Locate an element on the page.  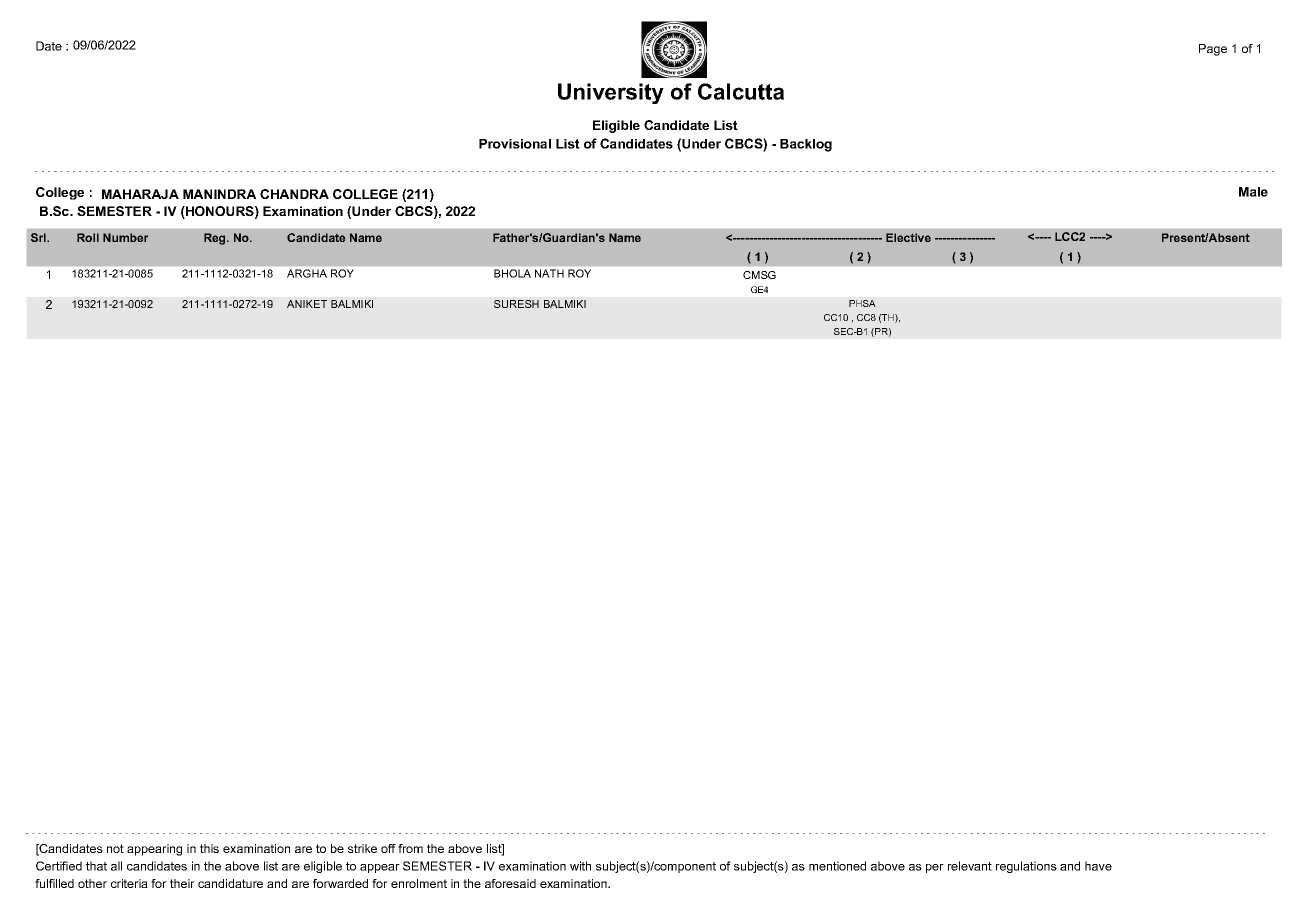
University is located at coordinates (611, 93).
